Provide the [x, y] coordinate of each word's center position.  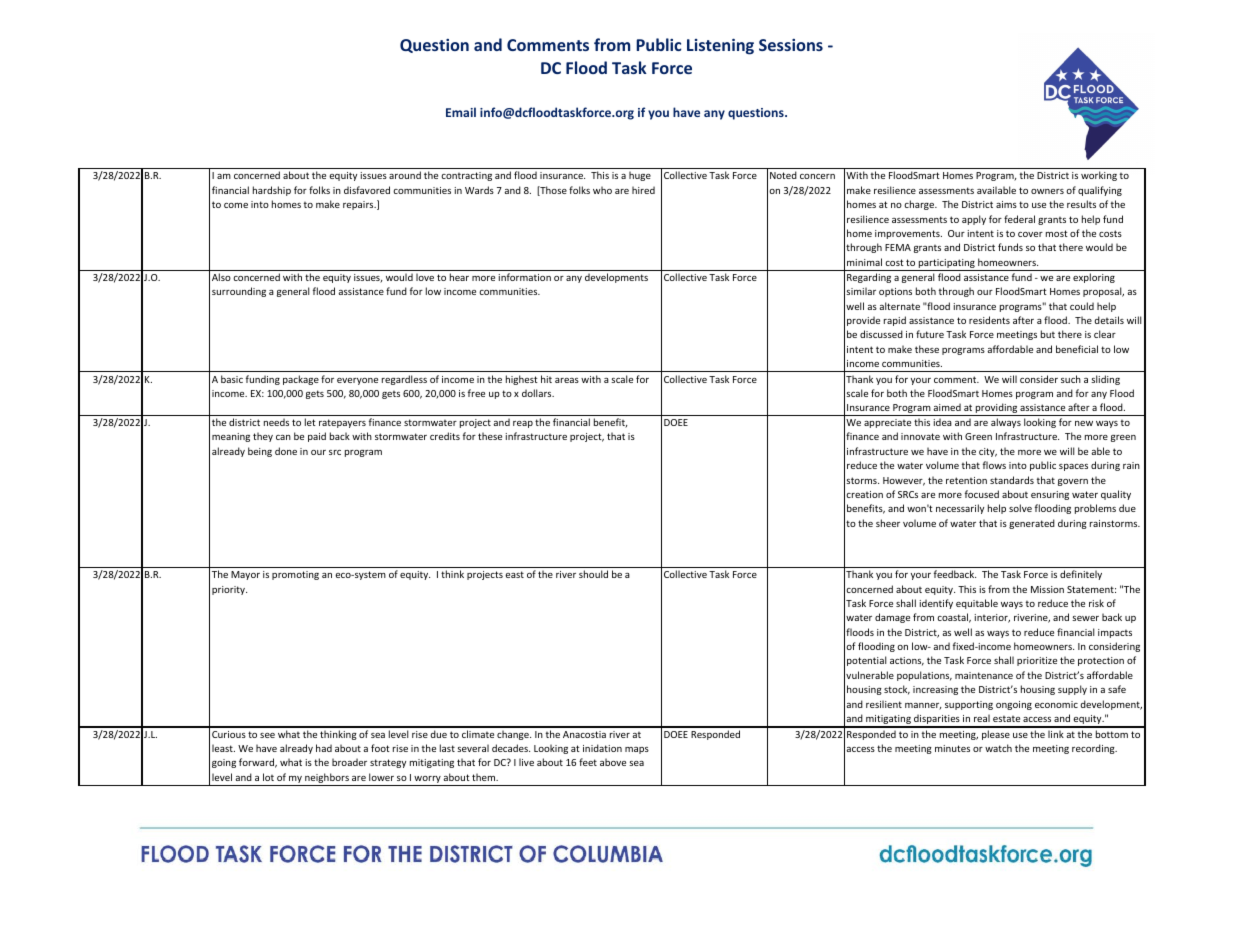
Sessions [791, 45]
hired [643, 190]
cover [1030, 234]
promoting [295, 575]
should [593, 574]
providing [996, 409]
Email [461, 112]
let [310, 422]
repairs [359, 205]
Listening [720, 47]
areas [567, 380]
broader [349, 762]
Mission [1047, 589]
